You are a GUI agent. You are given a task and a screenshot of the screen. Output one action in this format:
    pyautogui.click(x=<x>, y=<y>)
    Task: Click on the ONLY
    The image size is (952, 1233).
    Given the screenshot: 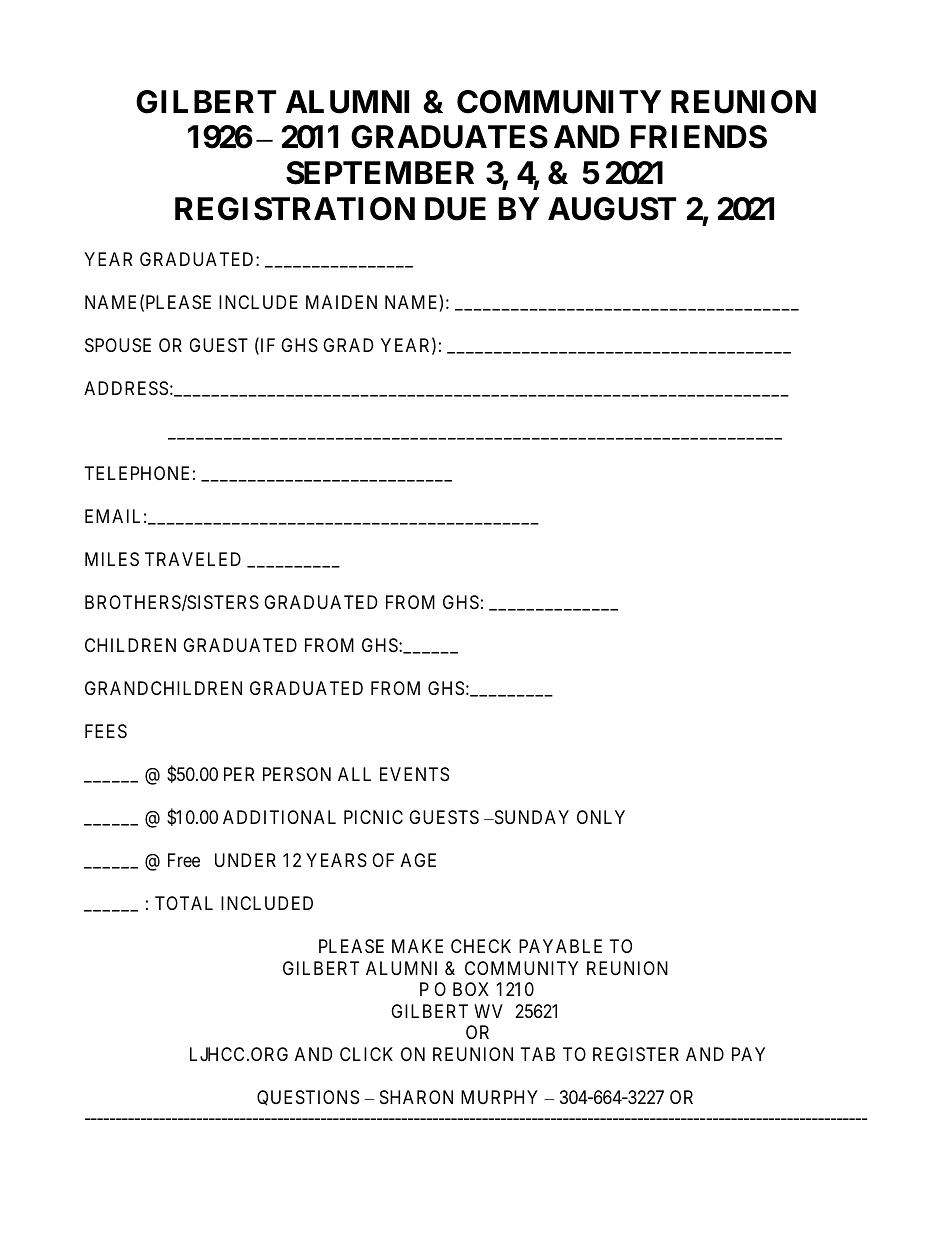 What is the action you would take?
    pyautogui.click(x=601, y=817)
